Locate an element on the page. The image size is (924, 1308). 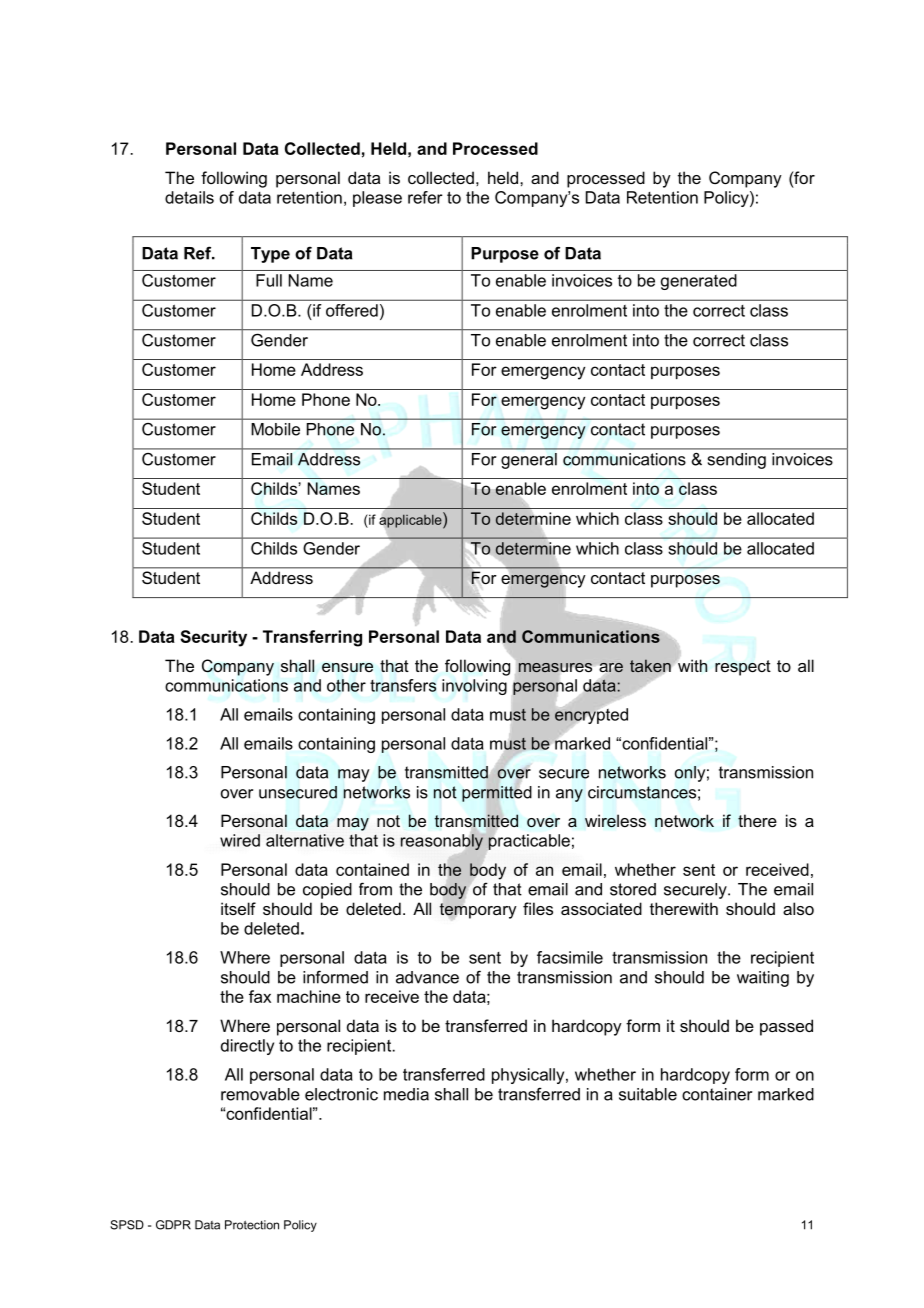
Type is located at coordinates (270, 255).
